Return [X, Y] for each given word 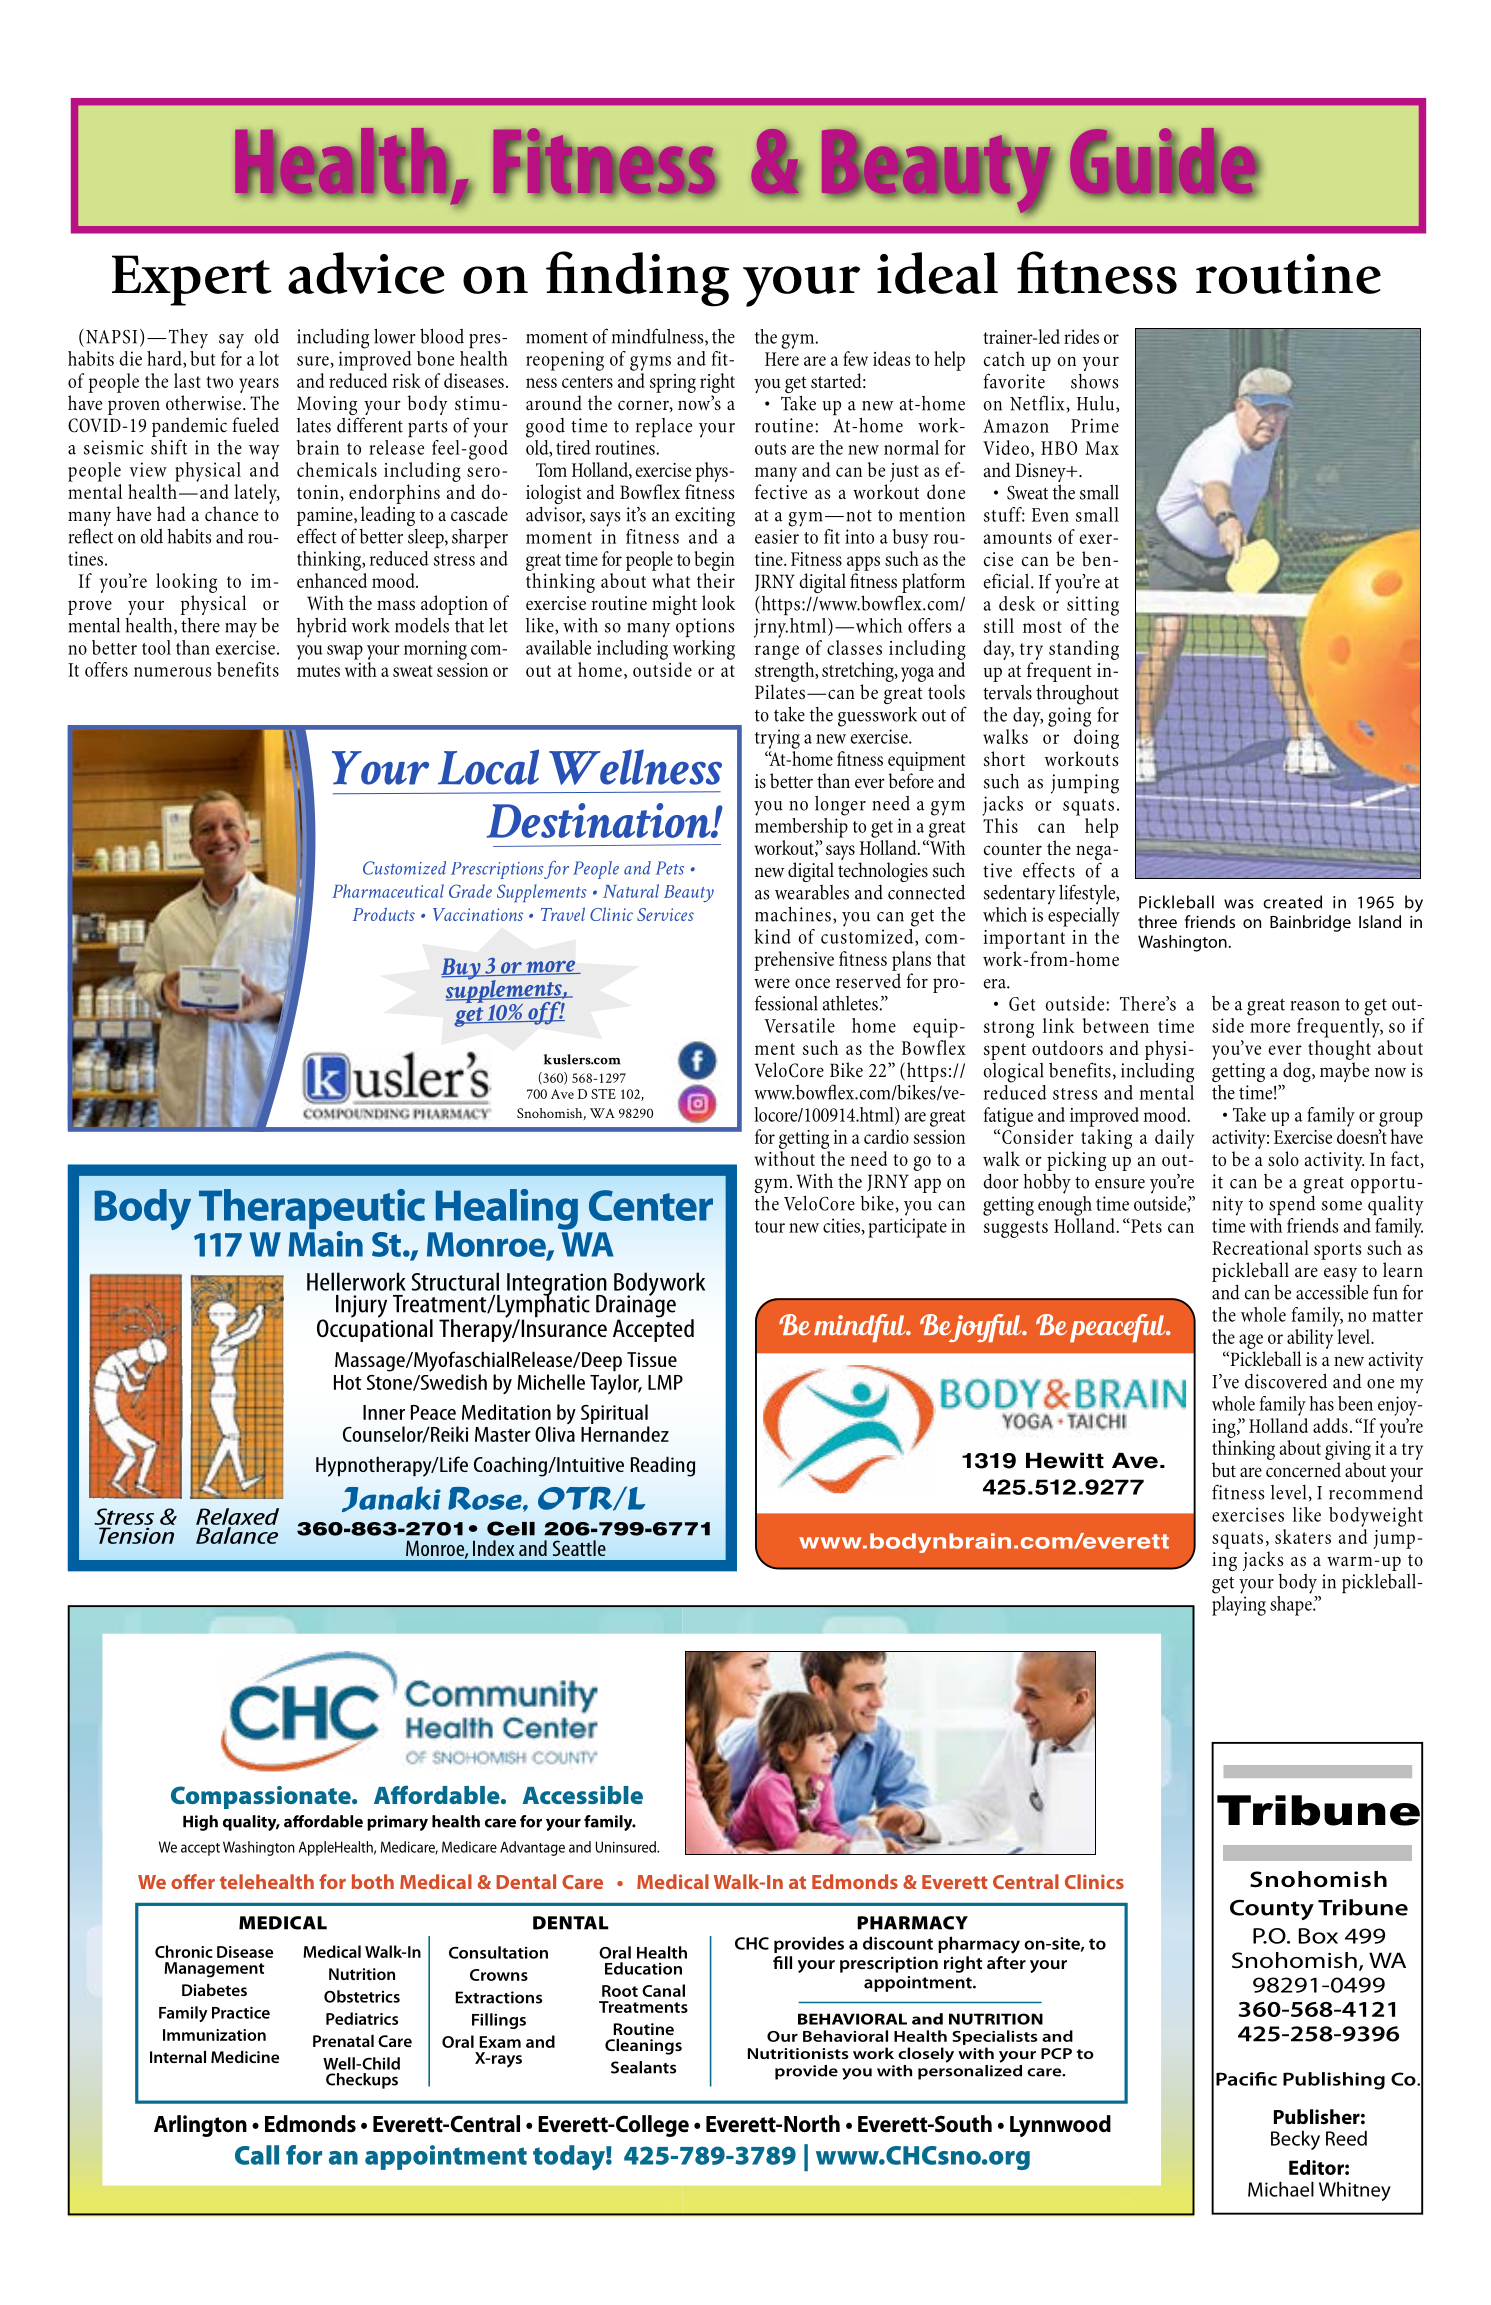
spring [673, 383]
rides [1081, 336]
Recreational [1260, 1247]
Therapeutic [312, 1210]
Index [493, 1548]
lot [269, 358]
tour [770, 1227]
